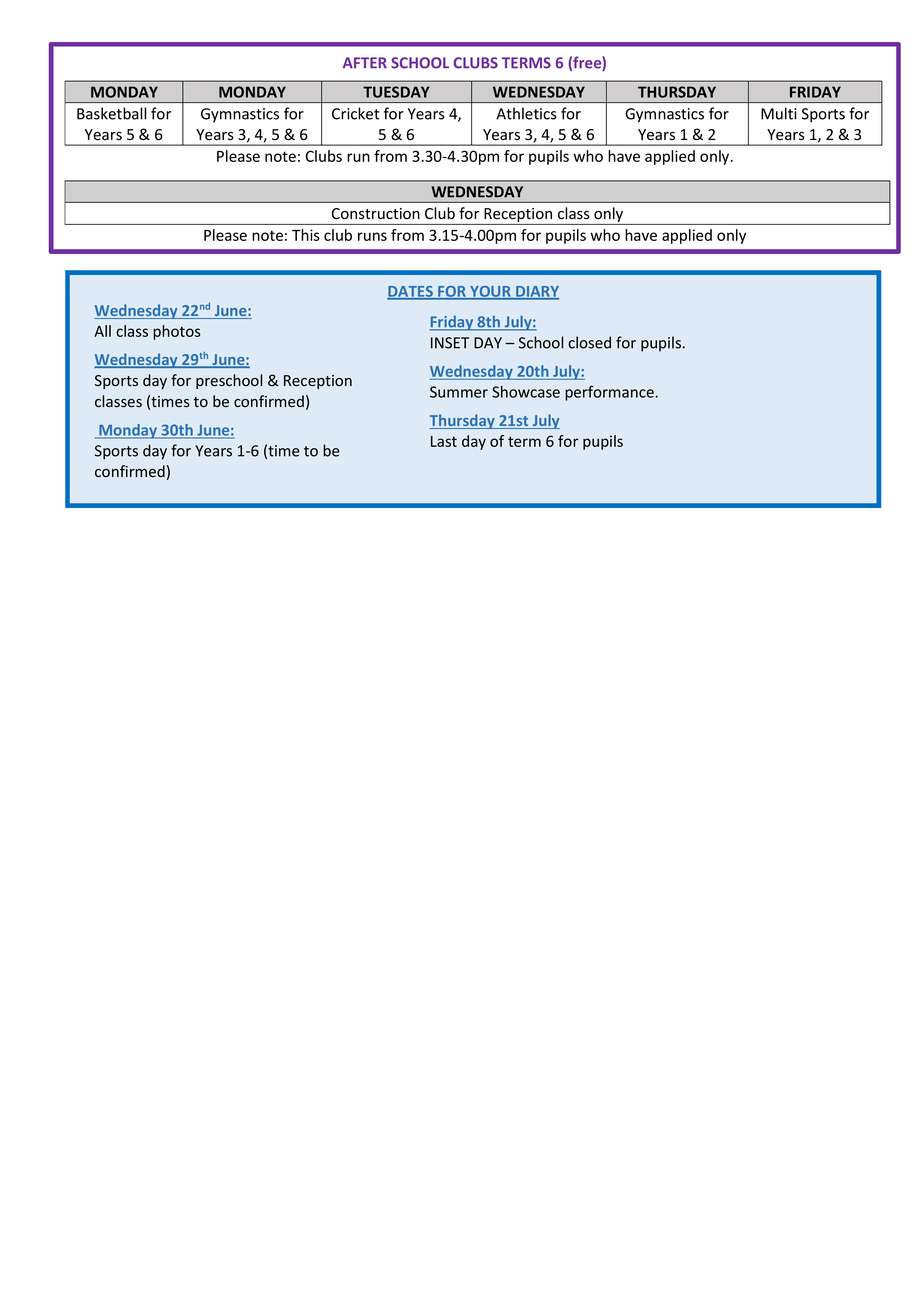  I want to click on Summer, so click(459, 392).
